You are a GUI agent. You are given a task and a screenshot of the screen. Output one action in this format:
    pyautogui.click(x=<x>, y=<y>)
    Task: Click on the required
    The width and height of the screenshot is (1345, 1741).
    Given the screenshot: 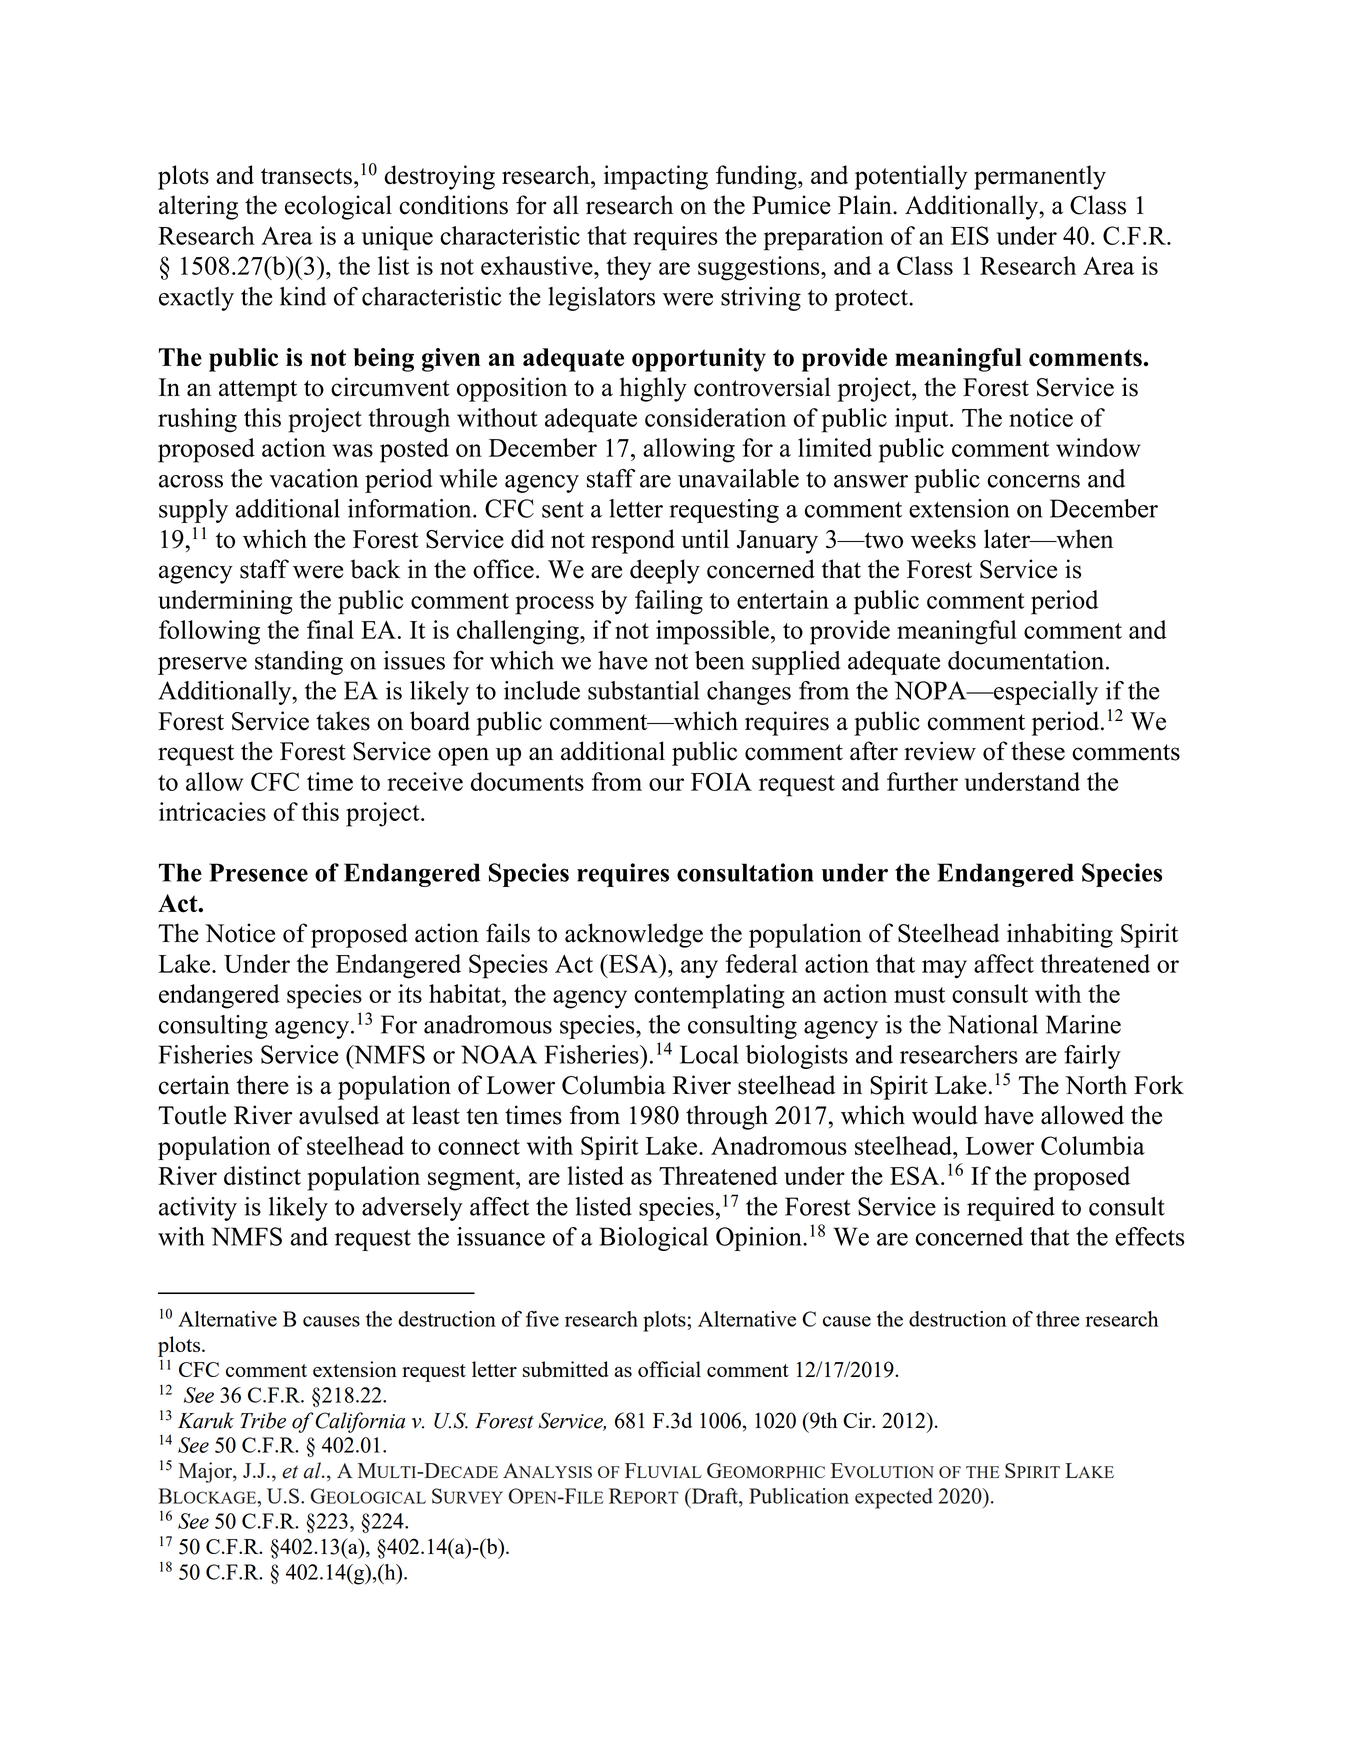 What is the action you would take?
    pyautogui.click(x=1011, y=1209)
